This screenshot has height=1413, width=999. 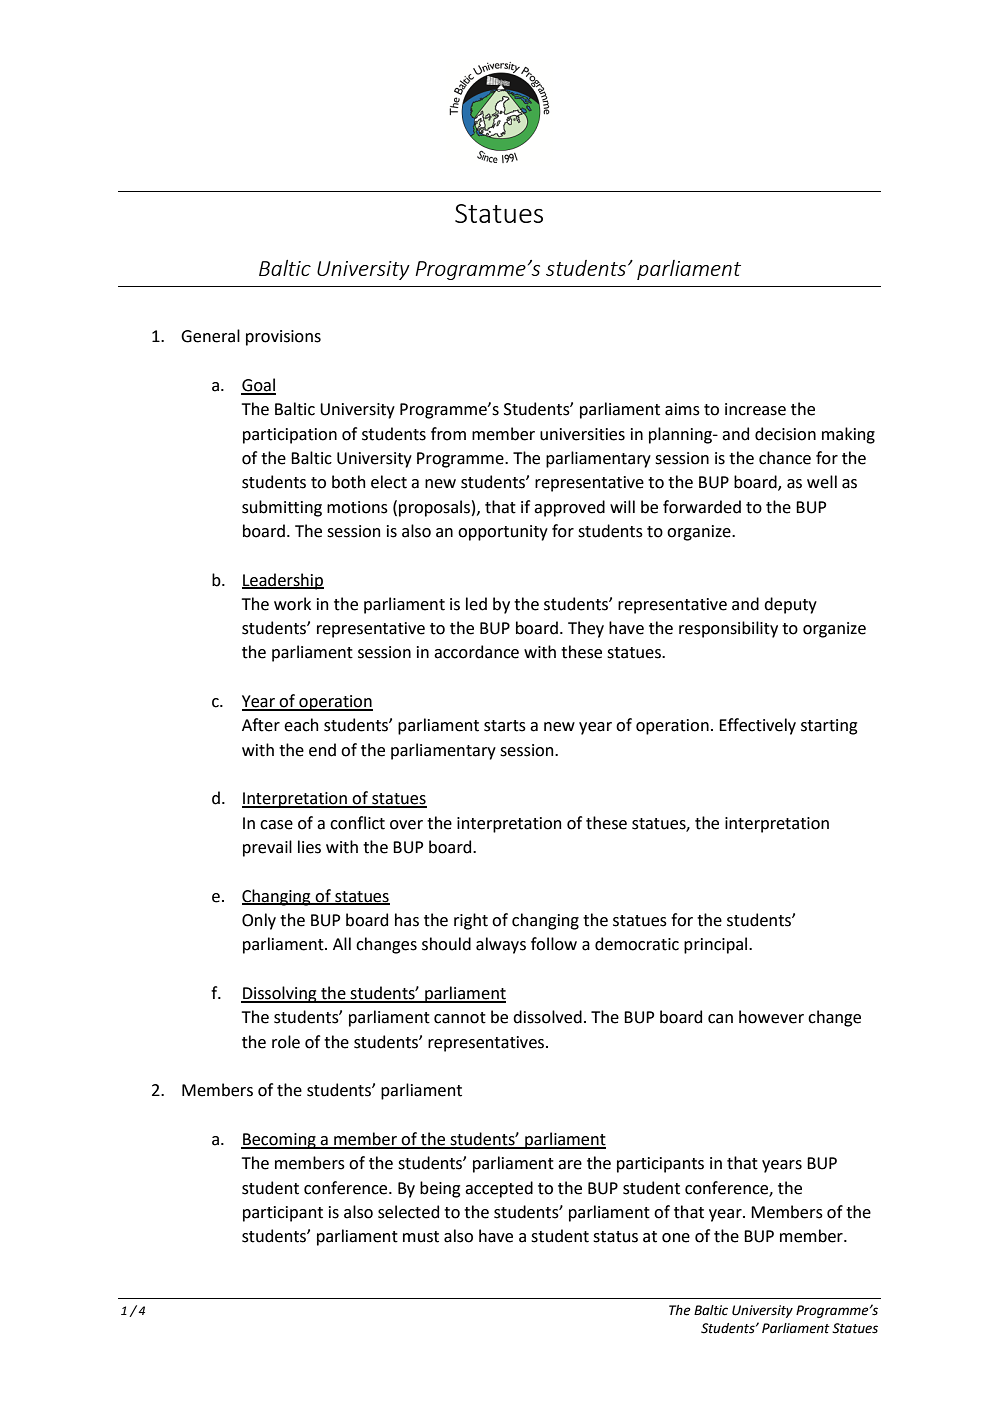 What do you see at coordinates (717, 945) in the screenshot?
I see `principal` at bounding box center [717, 945].
